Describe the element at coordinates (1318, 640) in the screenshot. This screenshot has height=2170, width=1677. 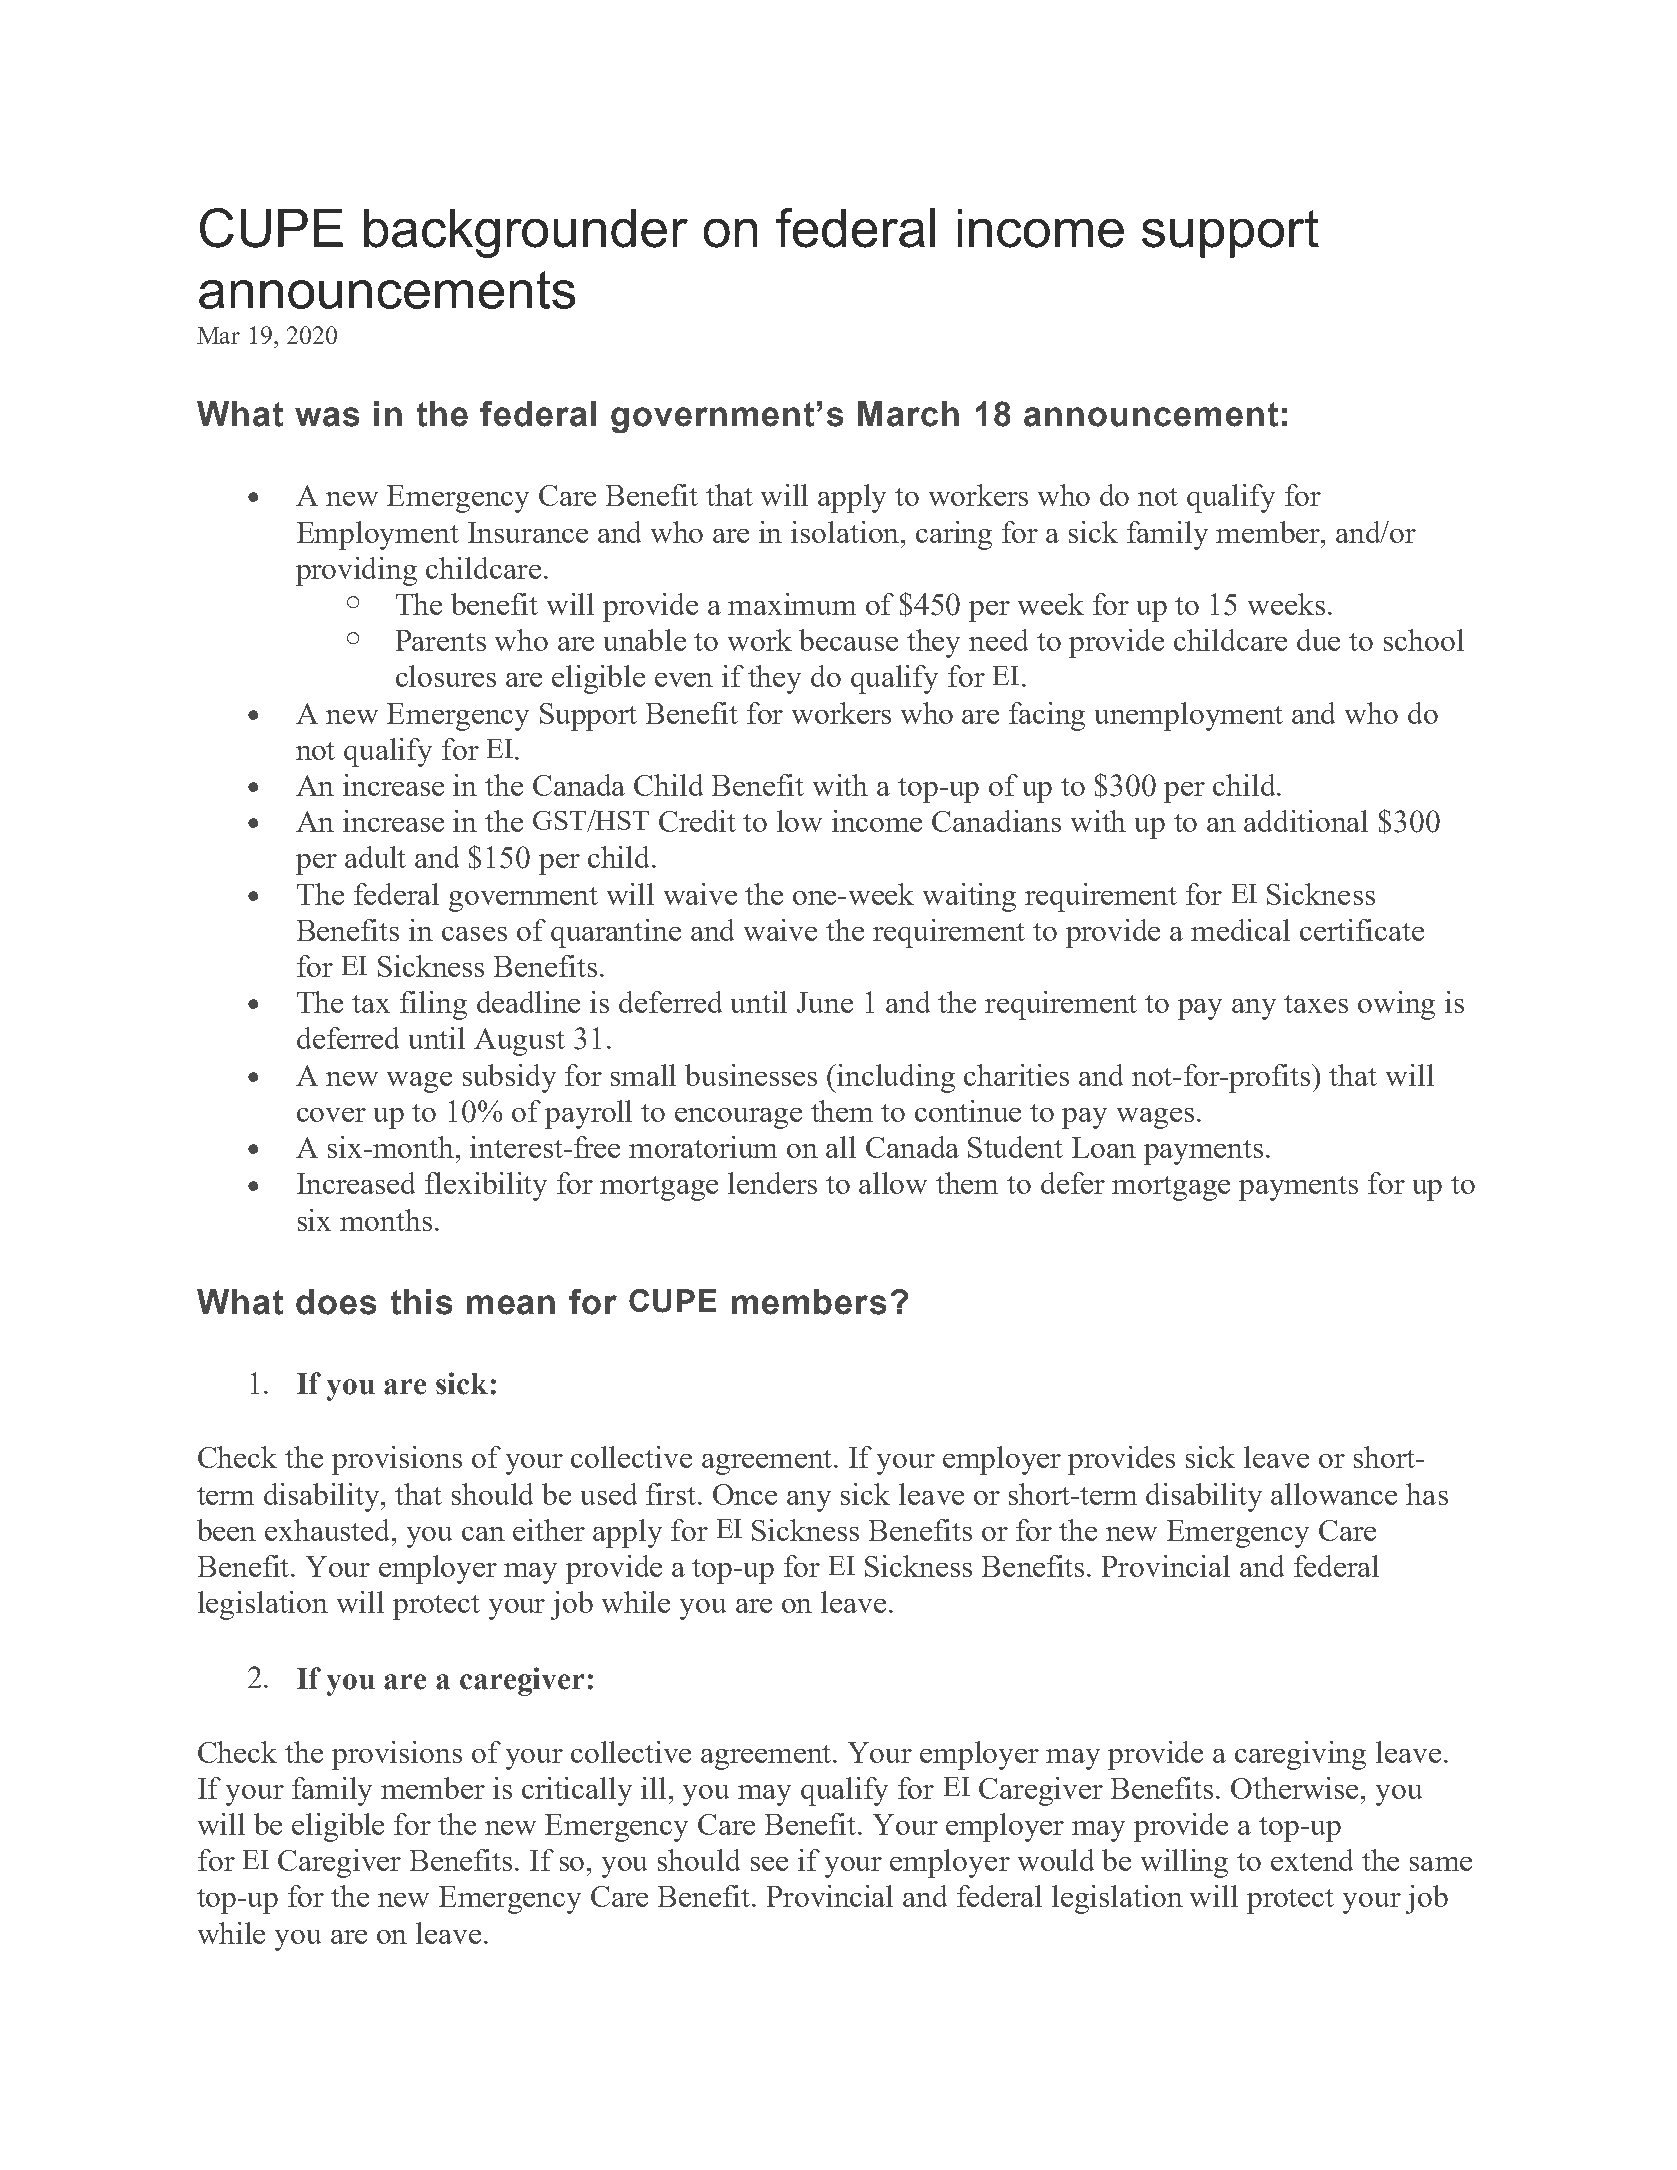
I see `due` at that location.
